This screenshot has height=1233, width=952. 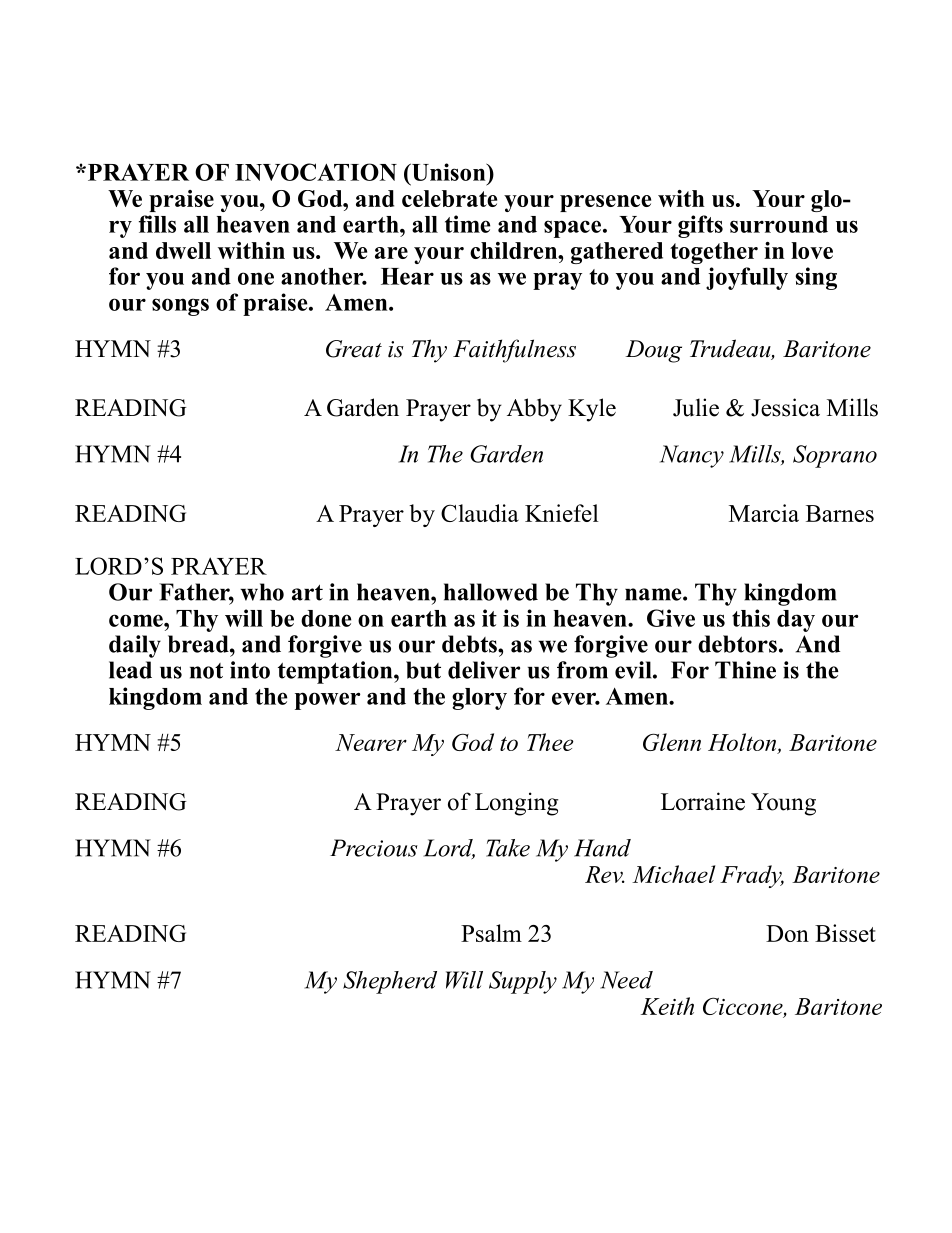 What do you see at coordinates (783, 804) in the screenshot?
I see `Young` at bounding box center [783, 804].
